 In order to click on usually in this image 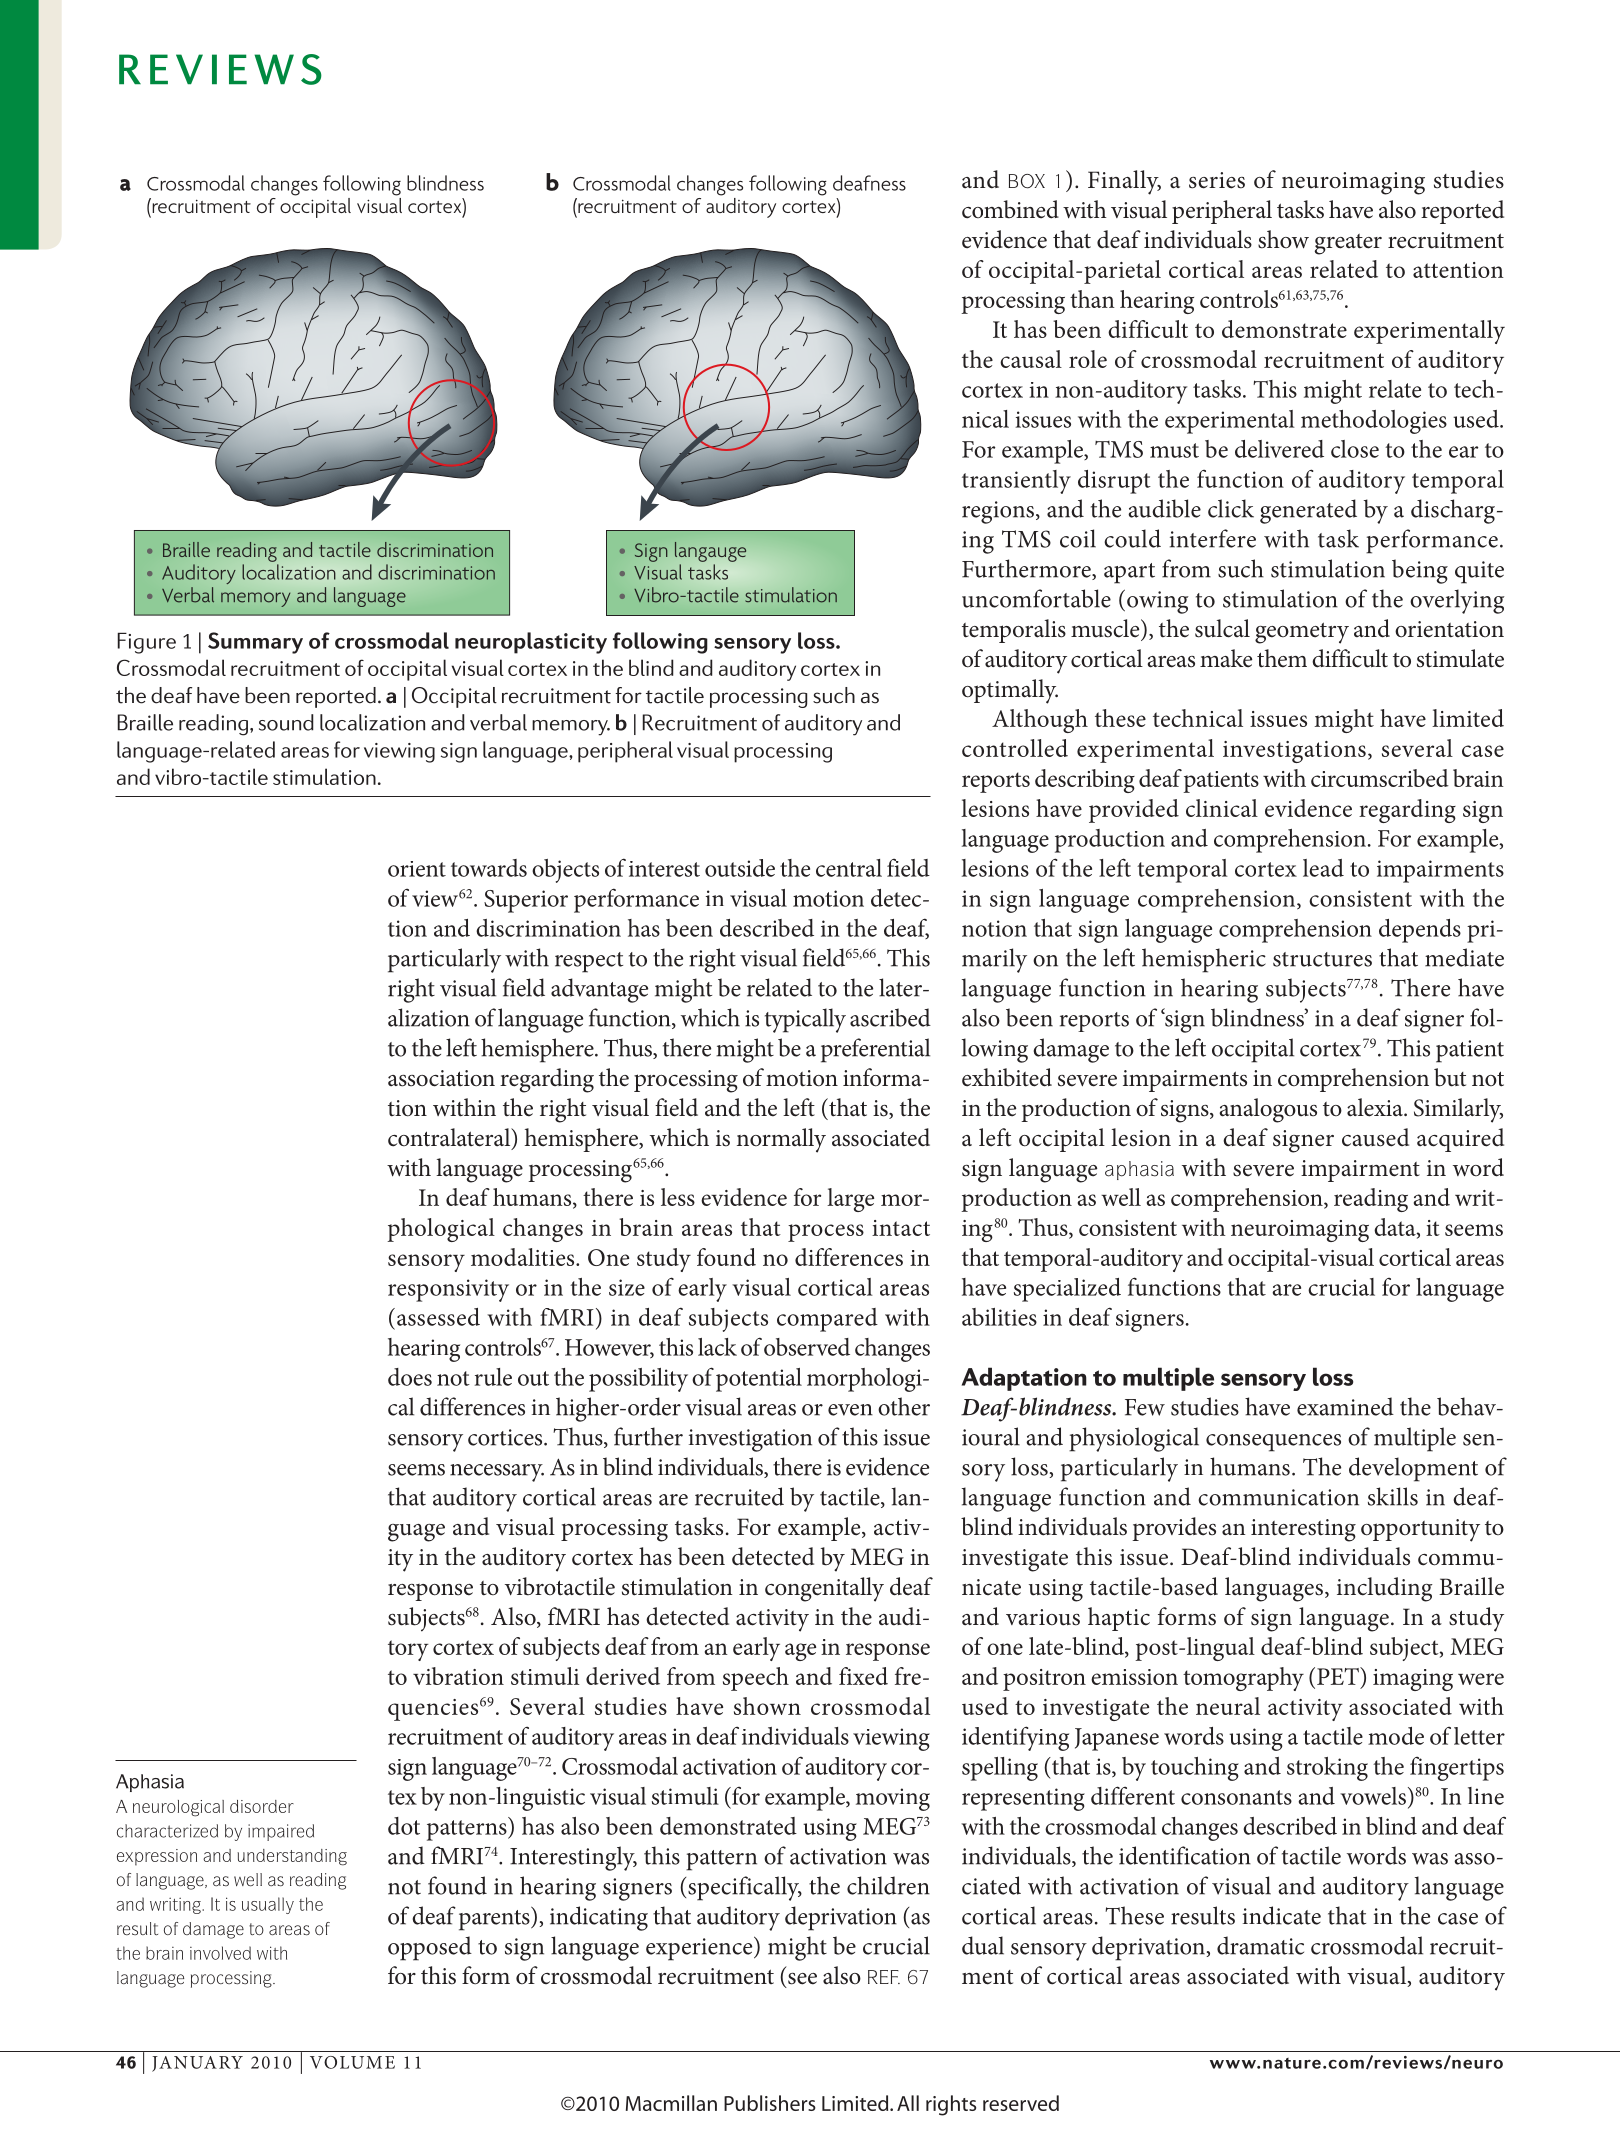, I will do `click(268, 1905)`.
